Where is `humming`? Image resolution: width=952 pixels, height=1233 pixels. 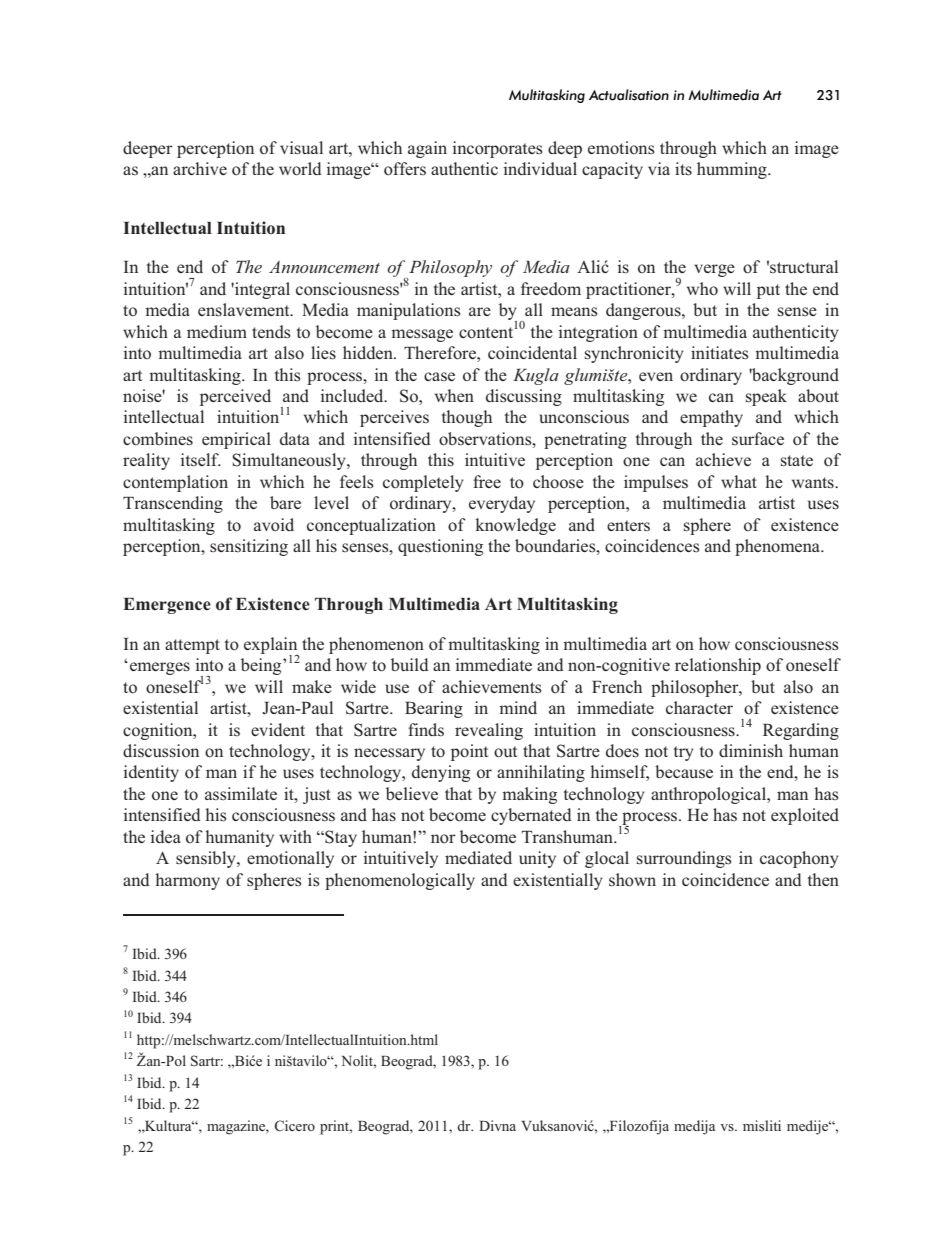
humming is located at coordinates (733, 170).
